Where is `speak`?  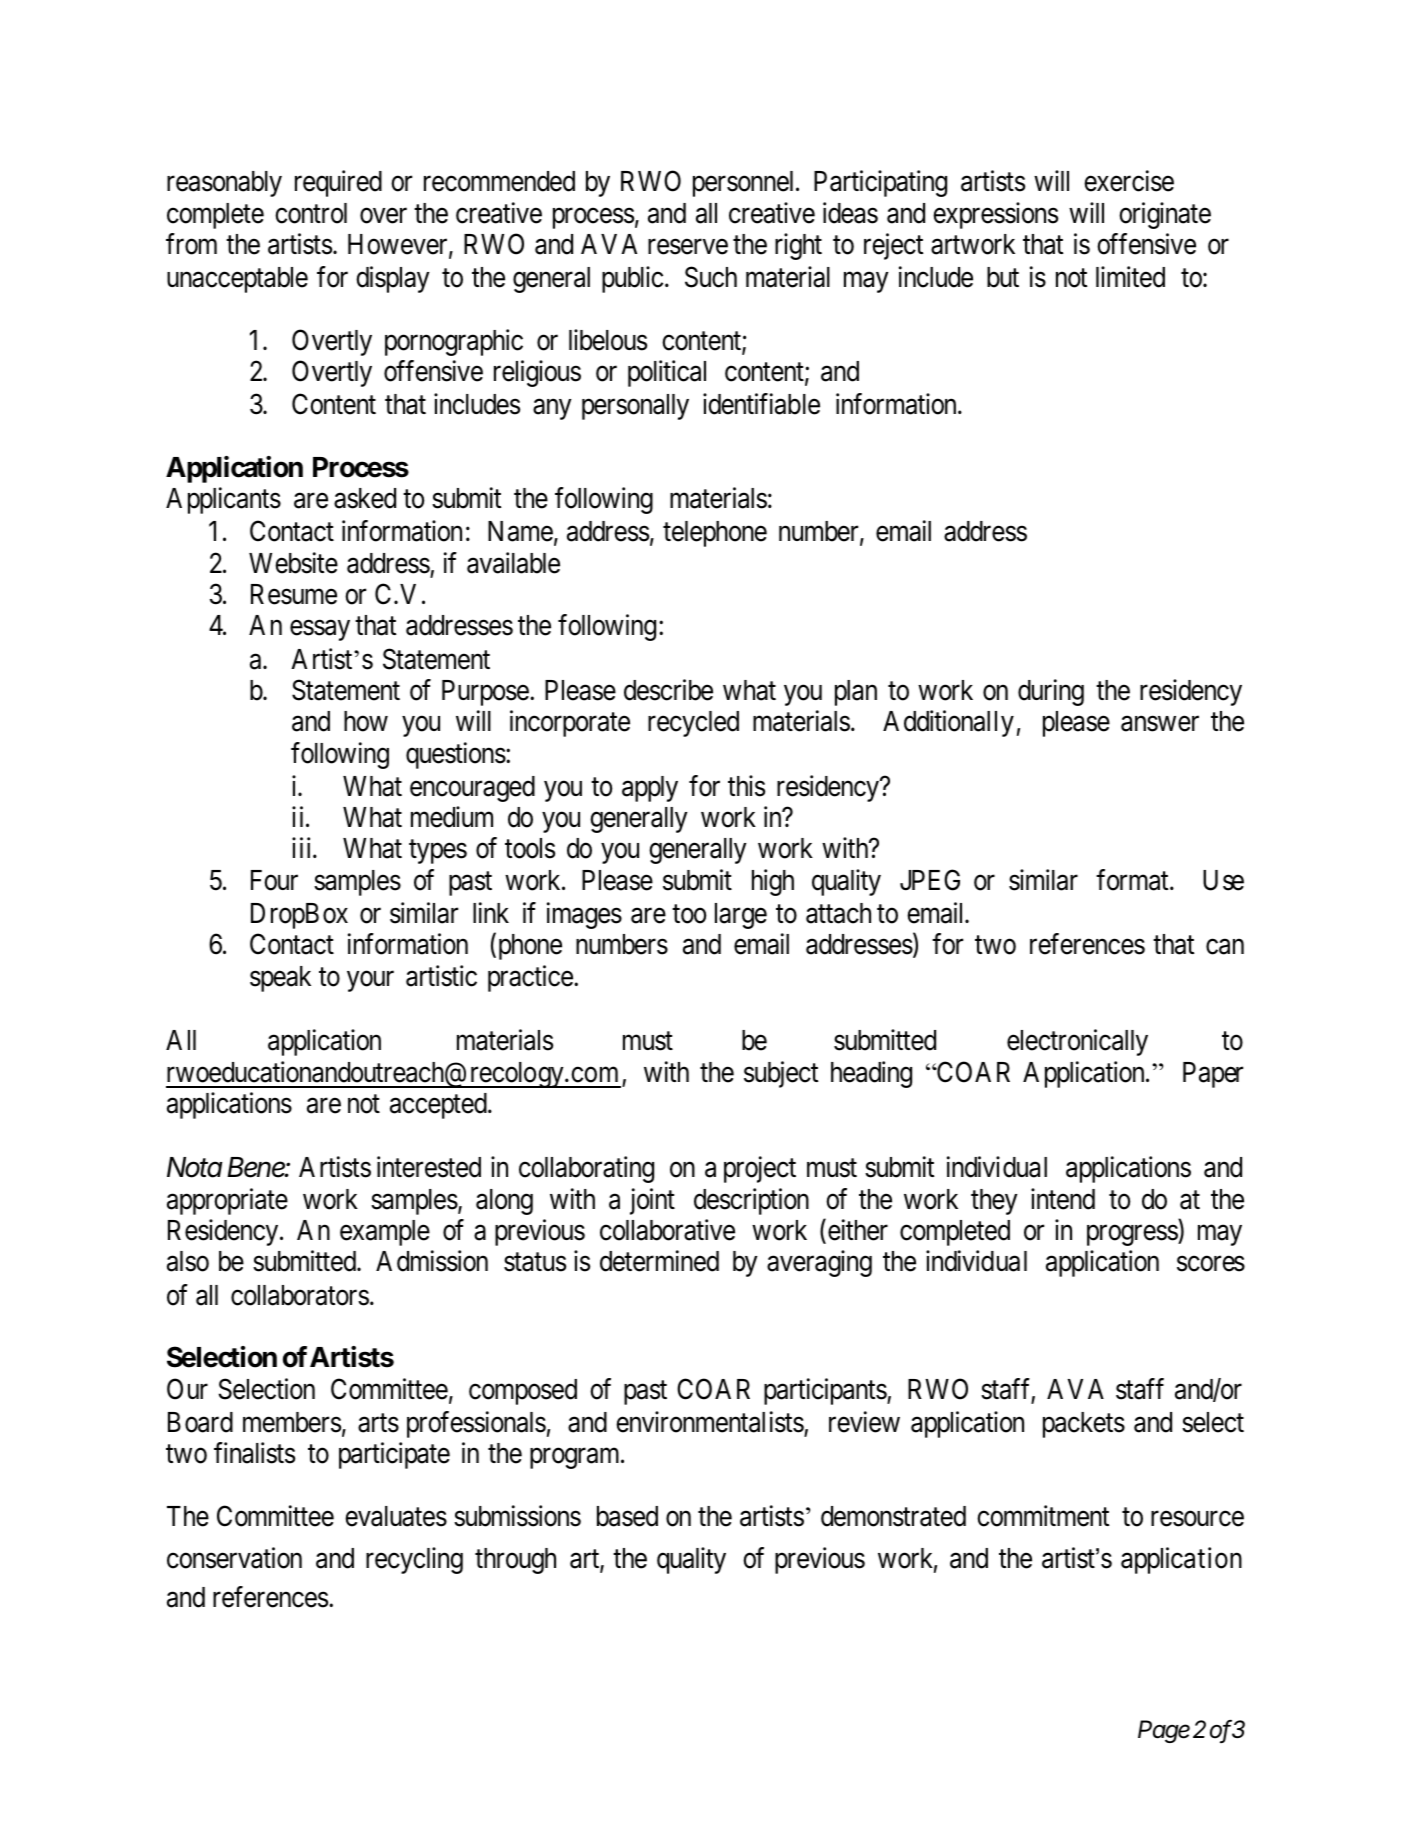
speak is located at coordinates (280, 979).
